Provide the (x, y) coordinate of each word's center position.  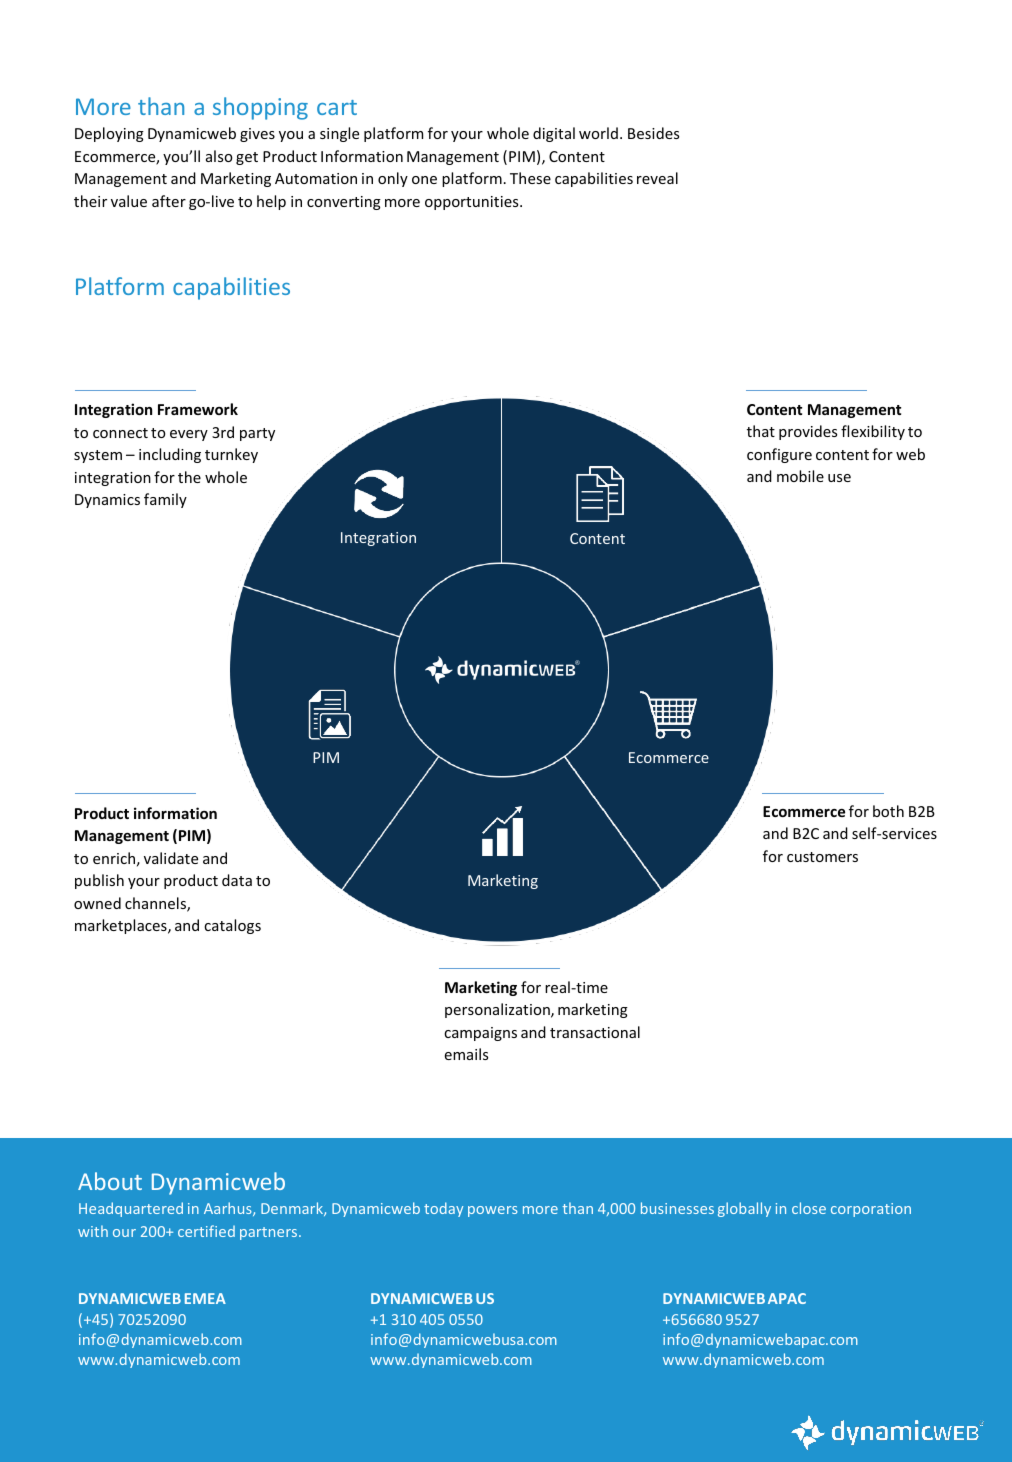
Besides (653, 133)
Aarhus (229, 1209)
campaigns (480, 1034)
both (888, 811)
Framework (198, 409)
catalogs (232, 926)
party (257, 434)
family (165, 500)
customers (822, 857)
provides (808, 432)
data (237, 880)
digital (554, 134)
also (219, 156)
